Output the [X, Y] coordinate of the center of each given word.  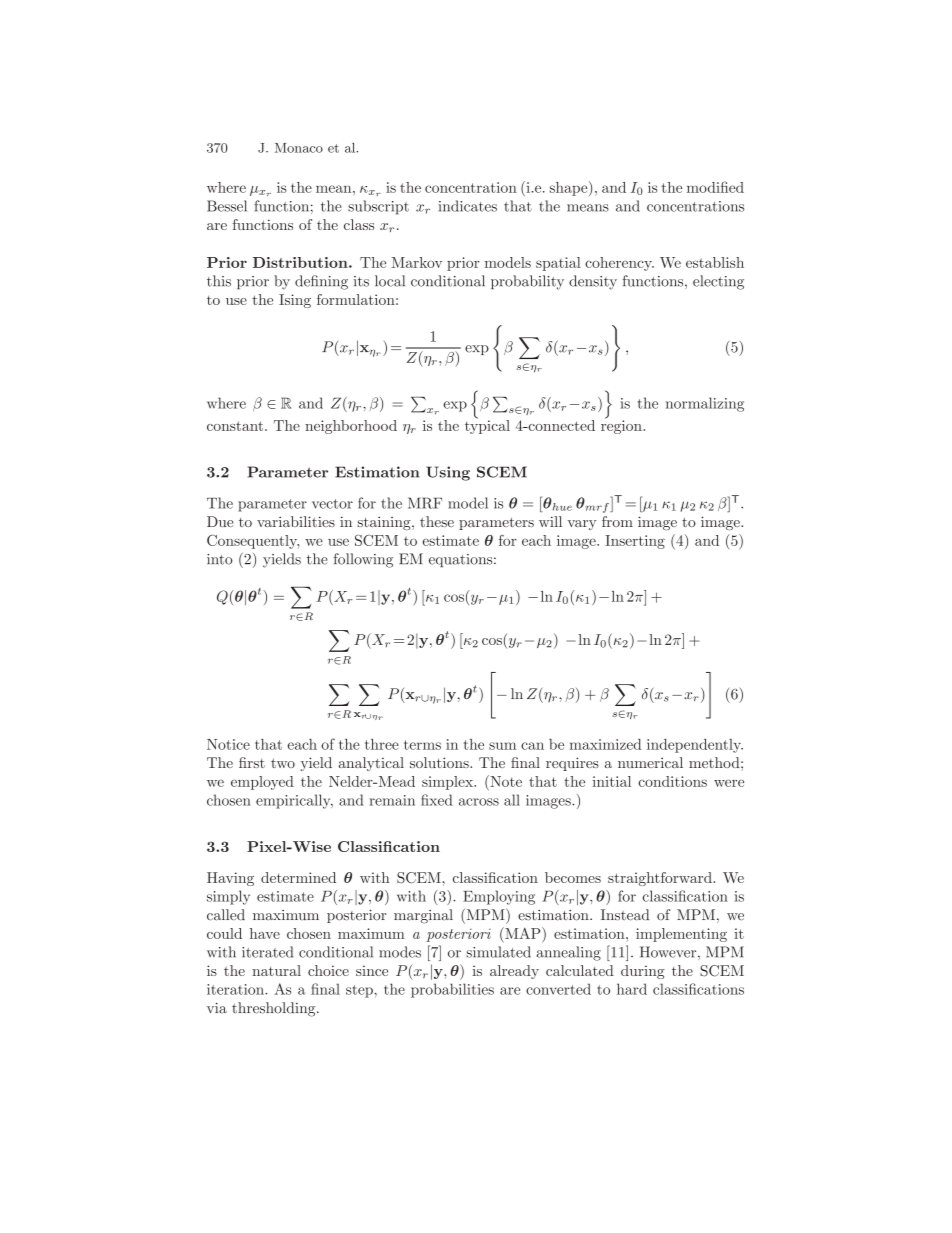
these [437, 521]
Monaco [299, 148]
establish [715, 262]
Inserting [635, 542]
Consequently [253, 541]
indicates [467, 206]
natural [276, 970]
